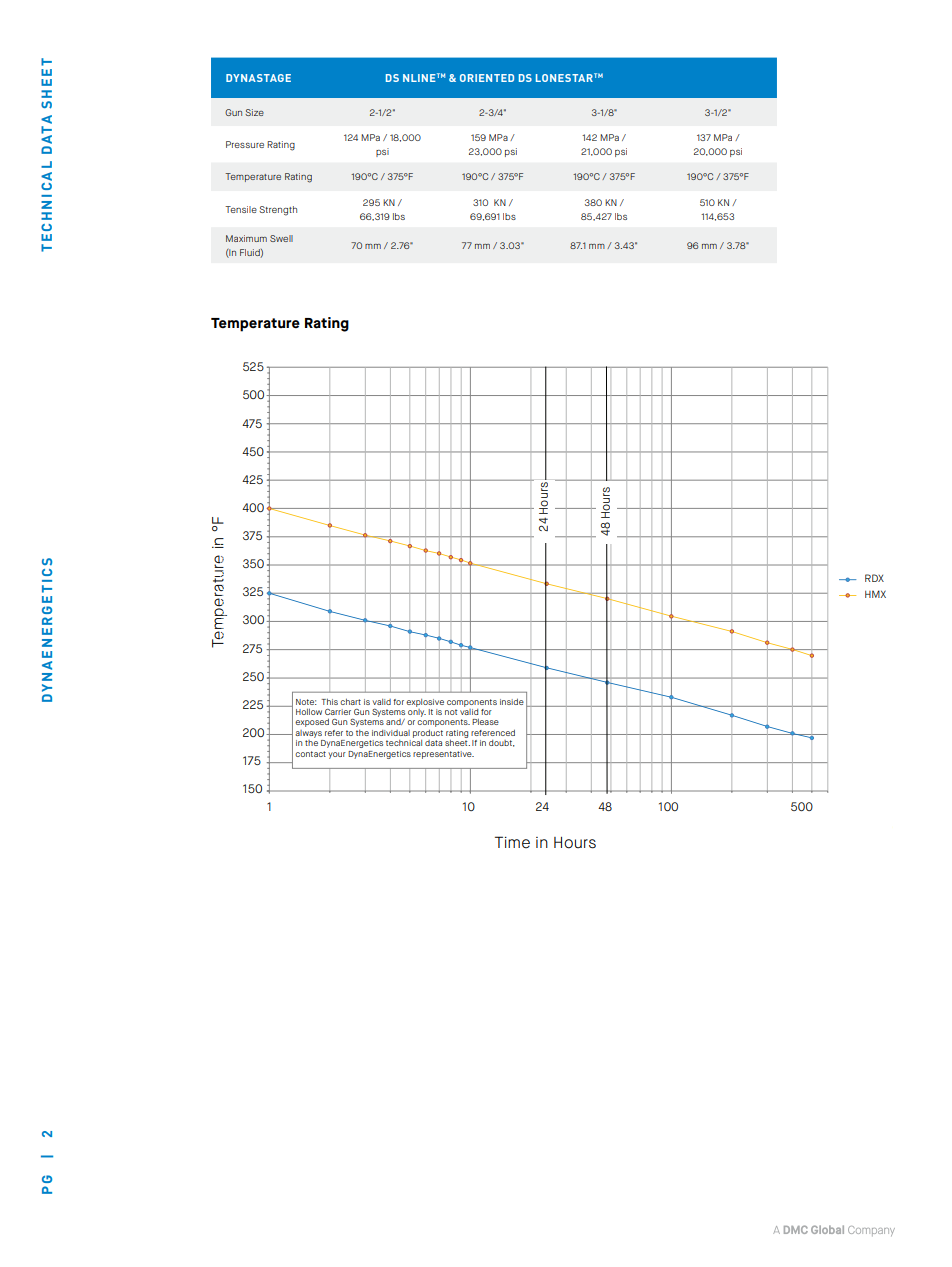 The image size is (952, 1267). I want to click on Pressure, so click(245, 144).
